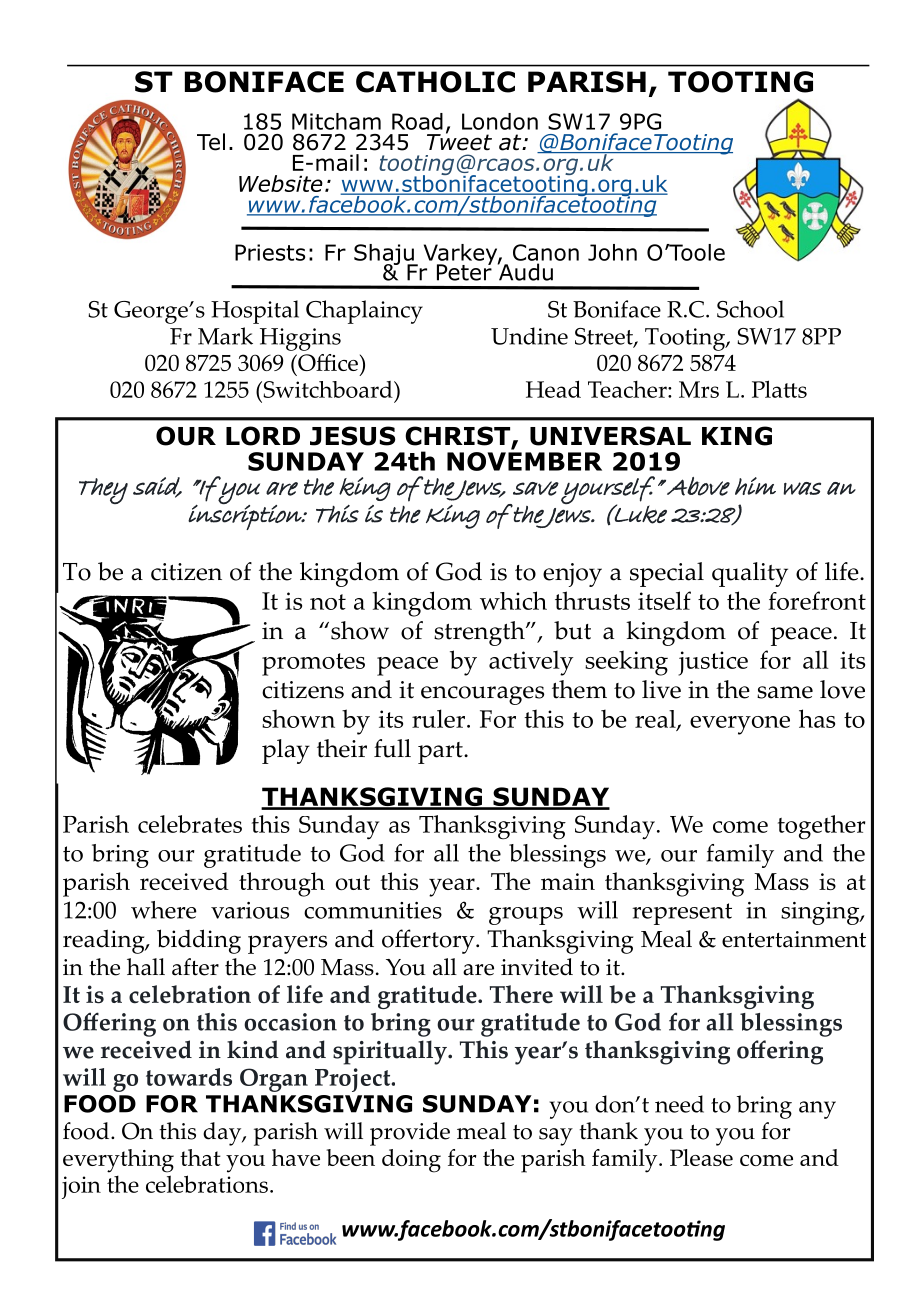 The image size is (924, 1308). I want to click on that, so click(200, 1157).
